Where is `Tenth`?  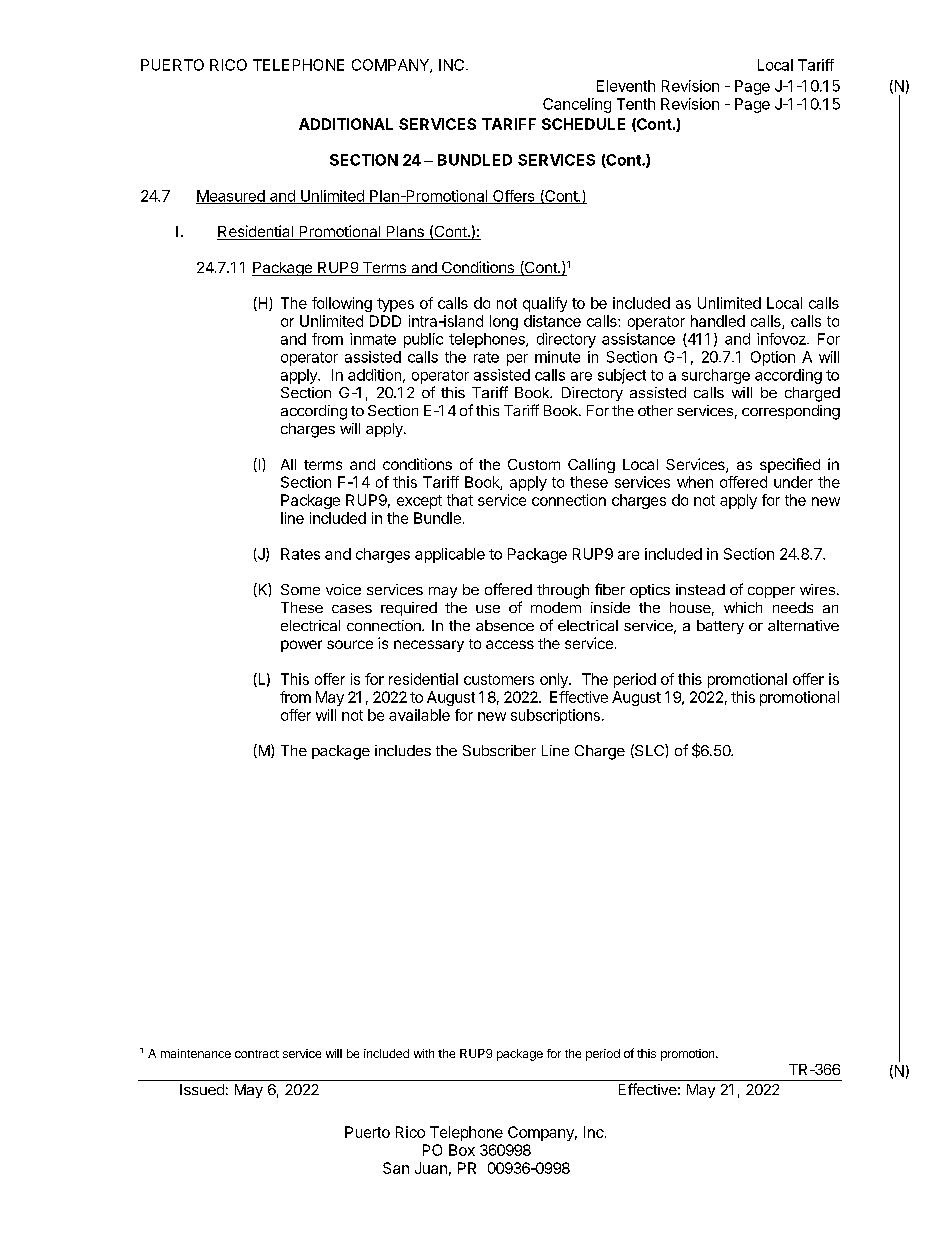 Tenth is located at coordinates (636, 104).
